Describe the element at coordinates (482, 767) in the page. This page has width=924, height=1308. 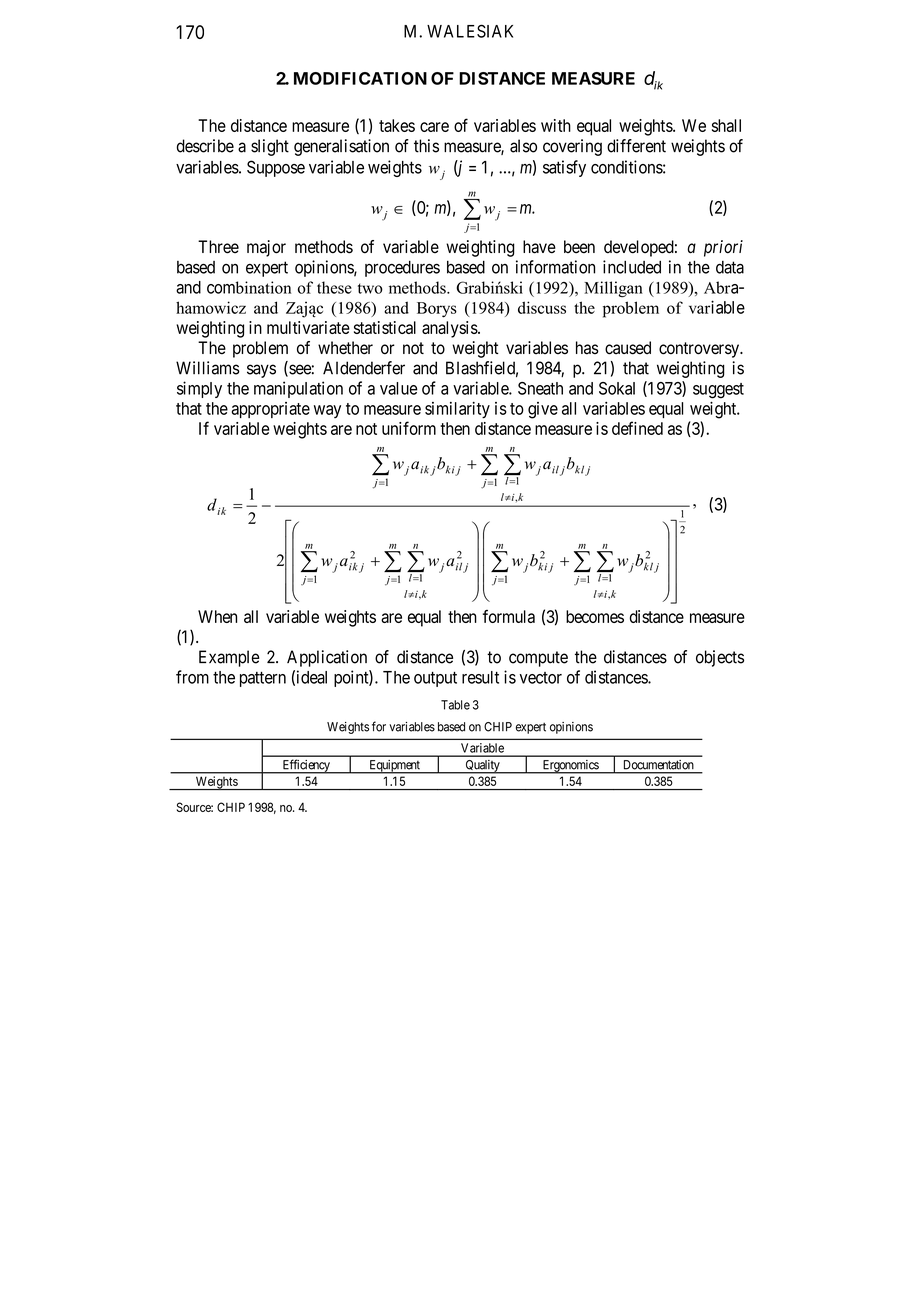
I see `Quality` at that location.
